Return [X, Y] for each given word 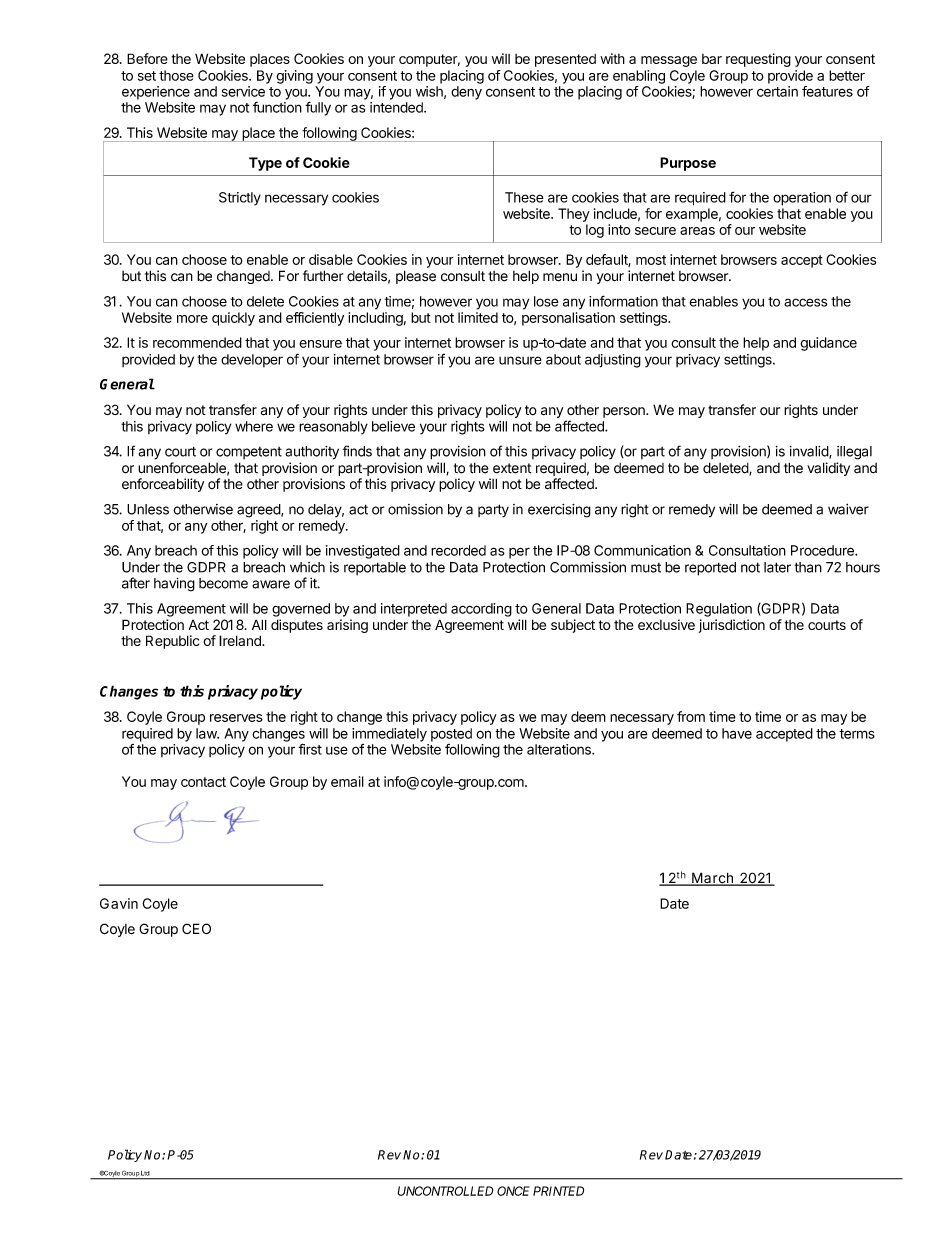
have [737, 733]
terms [857, 734]
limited [478, 317]
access [805, 302]
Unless [148, 509]
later [777, 567]
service [243, 91]
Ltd [145, 1173]
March [712, 879]
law [207, 733]
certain [777, 91]
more [192, 319]
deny [466, 93]
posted [451, 735]
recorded [458, 550]
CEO [196, 928]
